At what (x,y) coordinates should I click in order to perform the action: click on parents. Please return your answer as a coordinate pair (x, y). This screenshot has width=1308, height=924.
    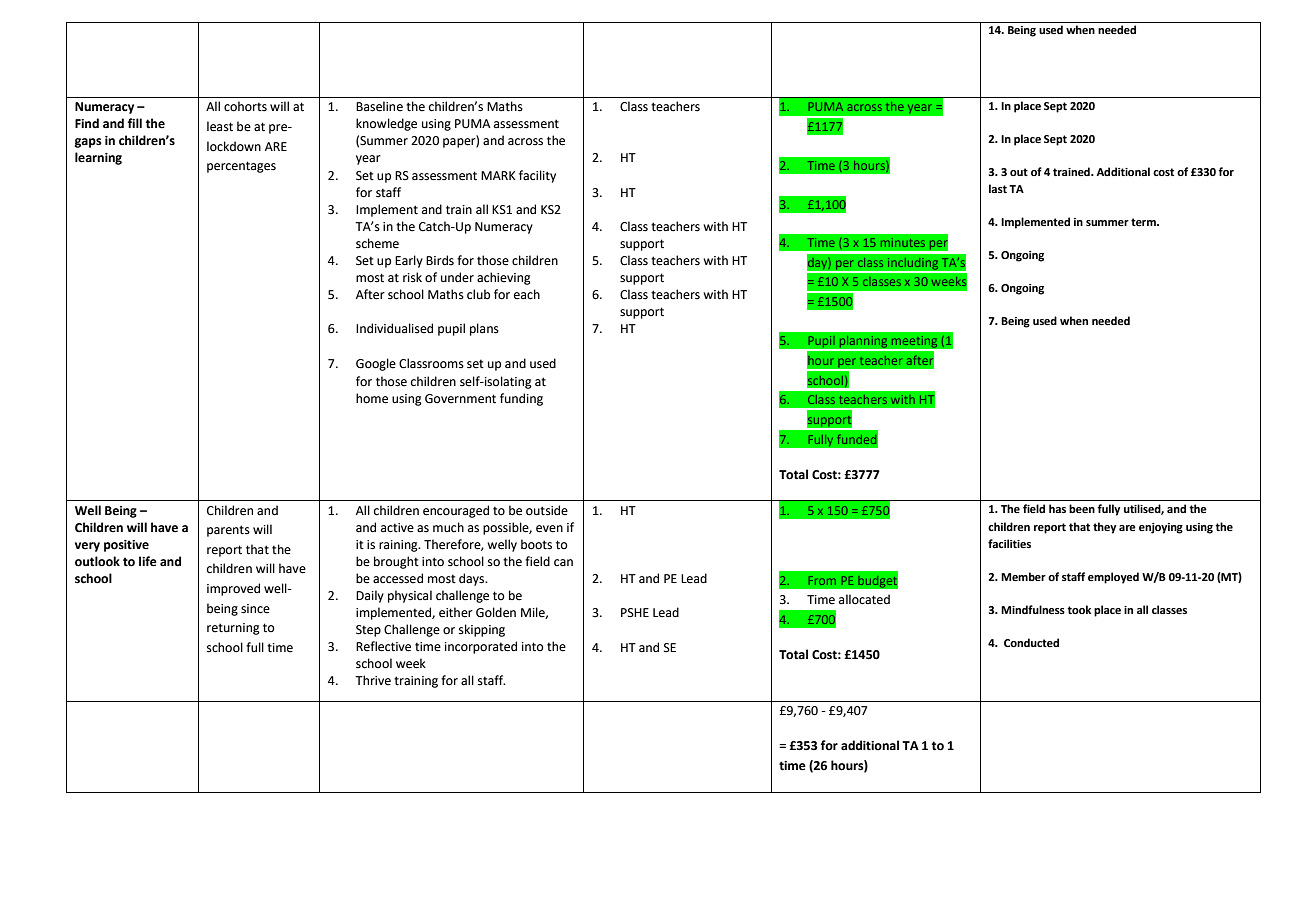
    Looking at the image, I should click on (228, 531).
